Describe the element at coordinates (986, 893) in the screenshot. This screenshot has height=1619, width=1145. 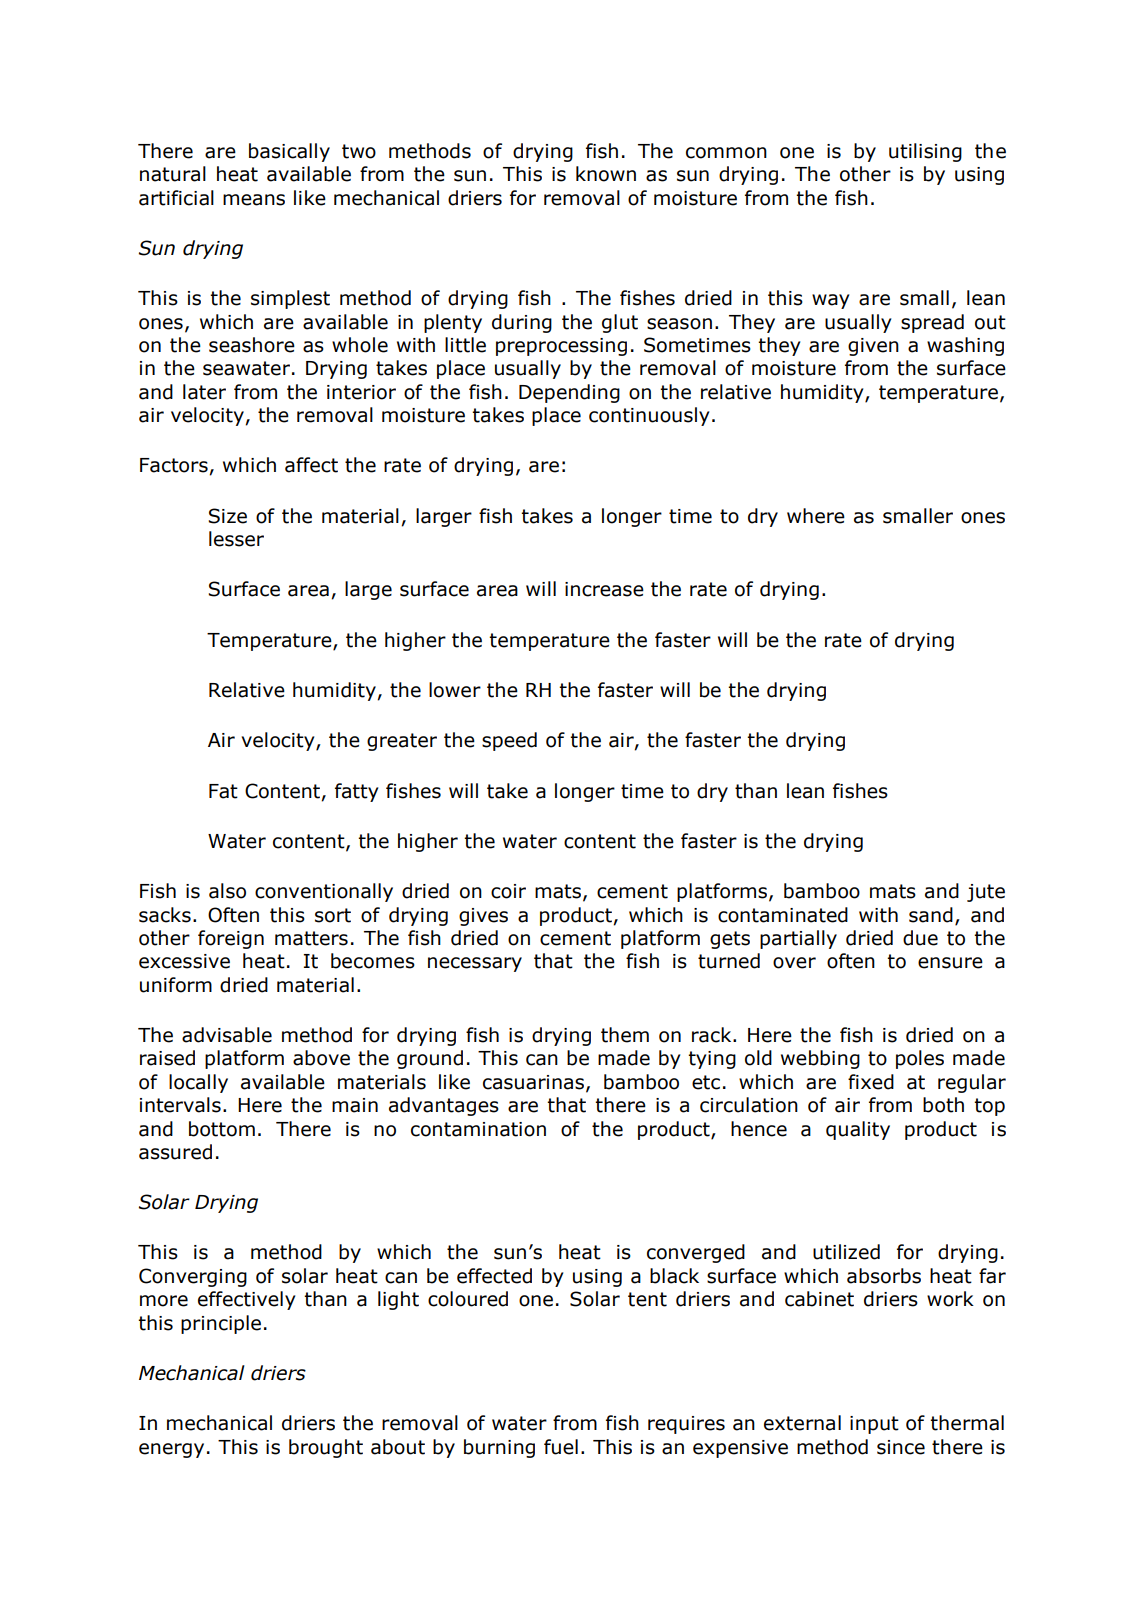
I see `jute` at that location.
